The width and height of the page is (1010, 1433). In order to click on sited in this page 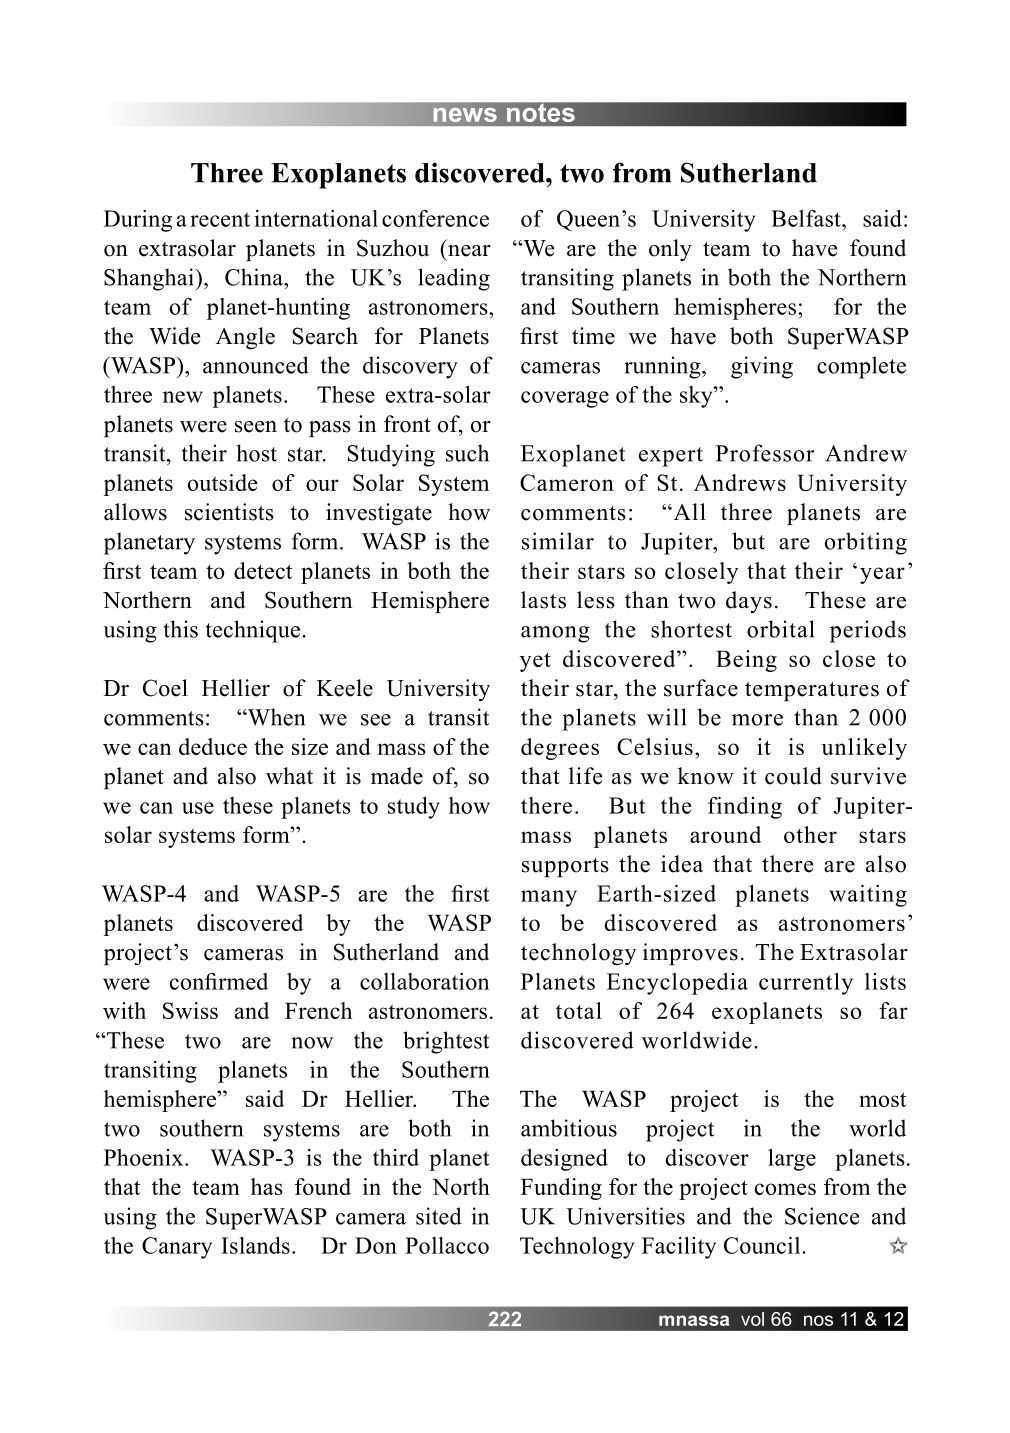, I will do `click(439, 1216)`.
